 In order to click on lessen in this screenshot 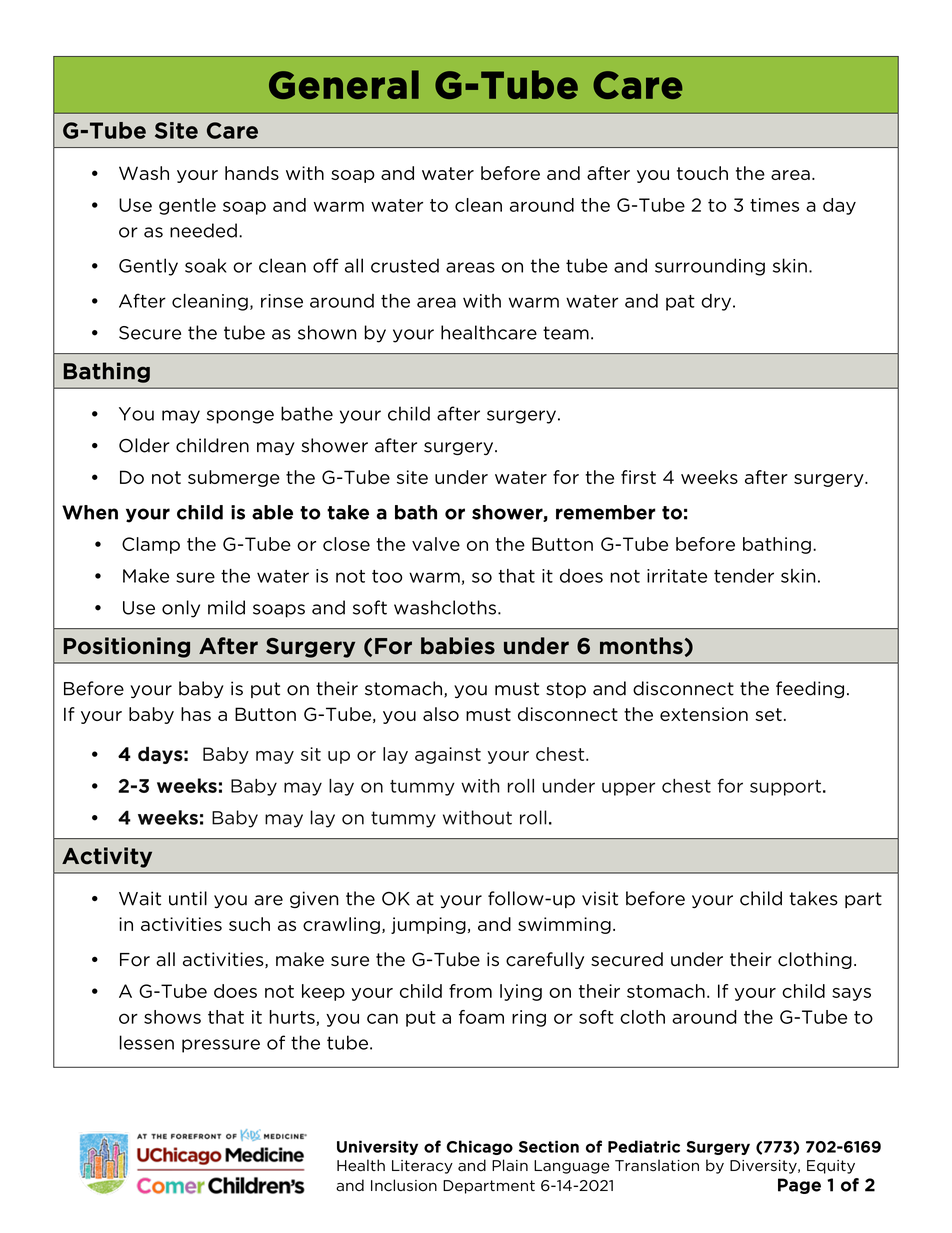, I will do `click(147, 1042)`.
